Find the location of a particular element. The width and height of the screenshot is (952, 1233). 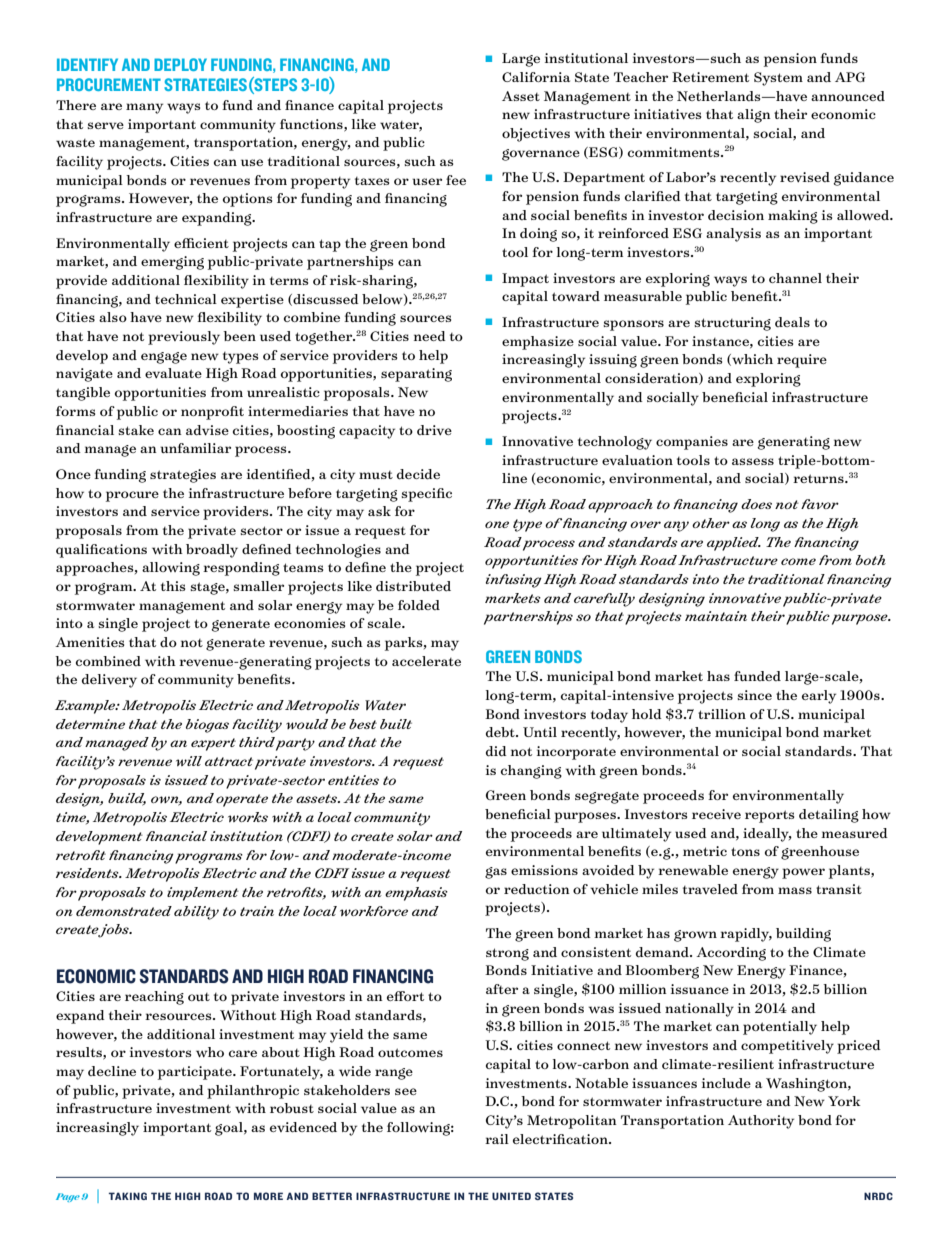

drive is located at coordinates (434, 430).
